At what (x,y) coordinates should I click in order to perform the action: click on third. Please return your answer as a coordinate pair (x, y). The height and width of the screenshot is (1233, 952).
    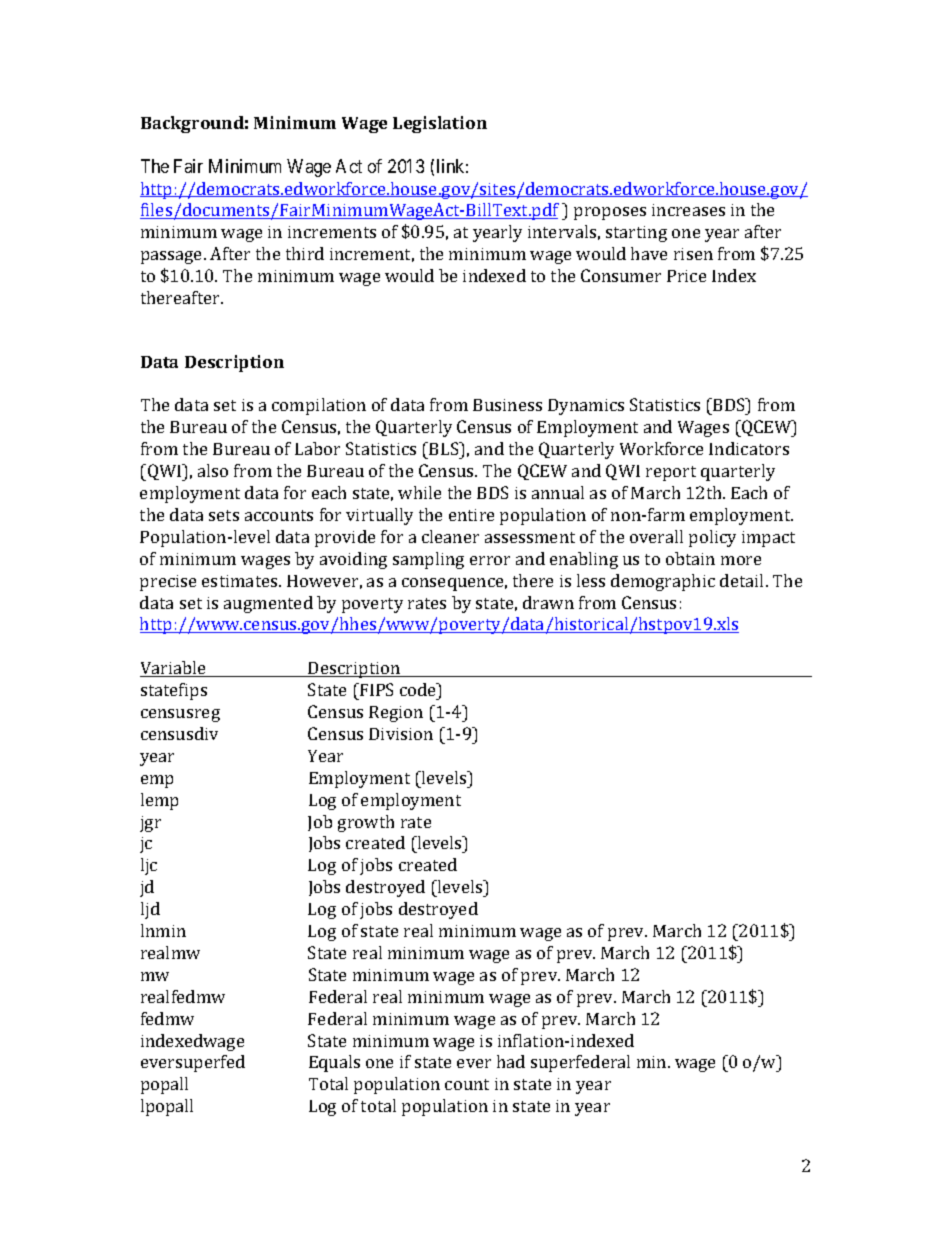
    Looking at the image, I should click on (305, 253).
